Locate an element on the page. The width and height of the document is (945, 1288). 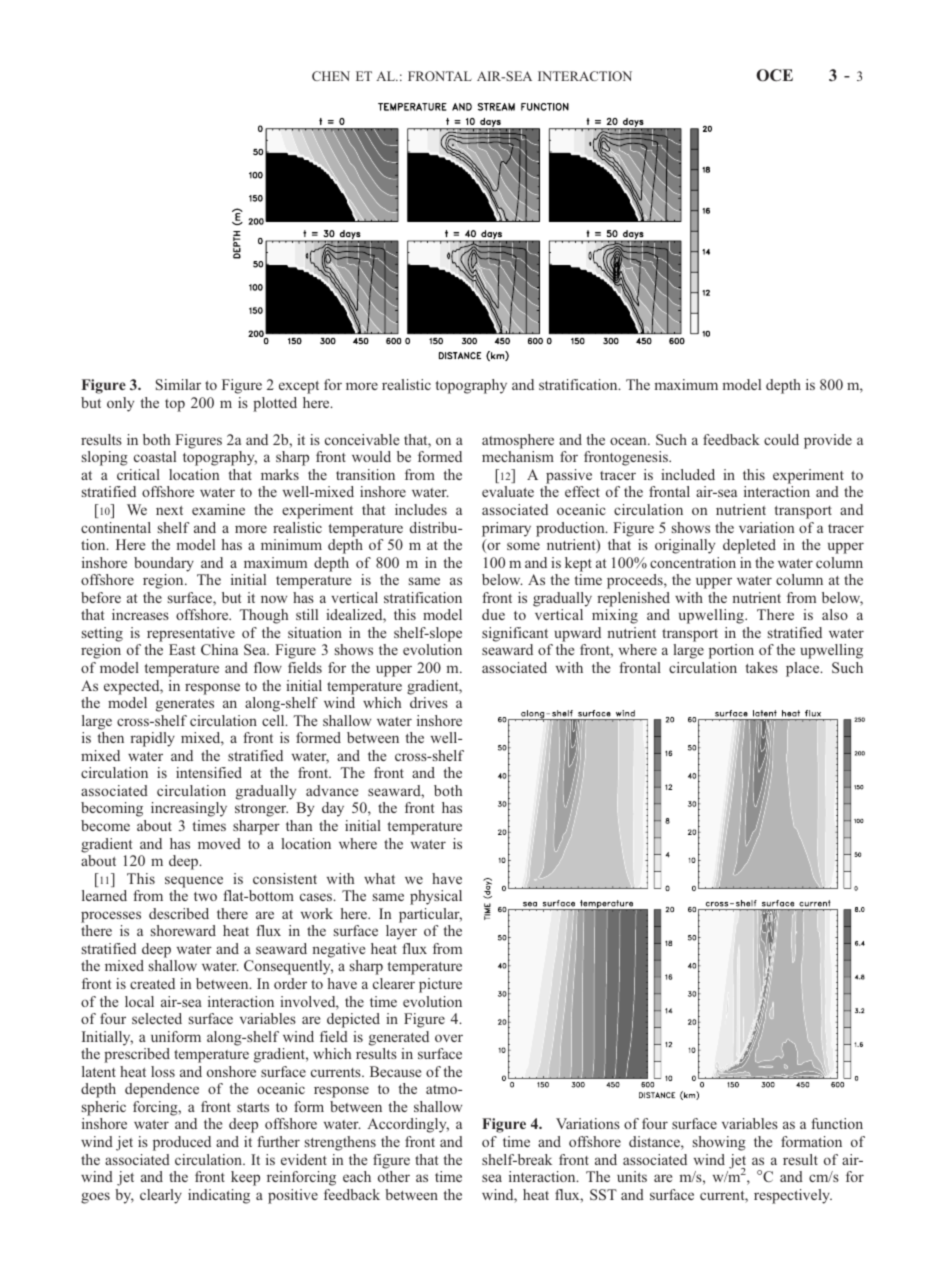
showing is located at coordinates (719, 1143).
